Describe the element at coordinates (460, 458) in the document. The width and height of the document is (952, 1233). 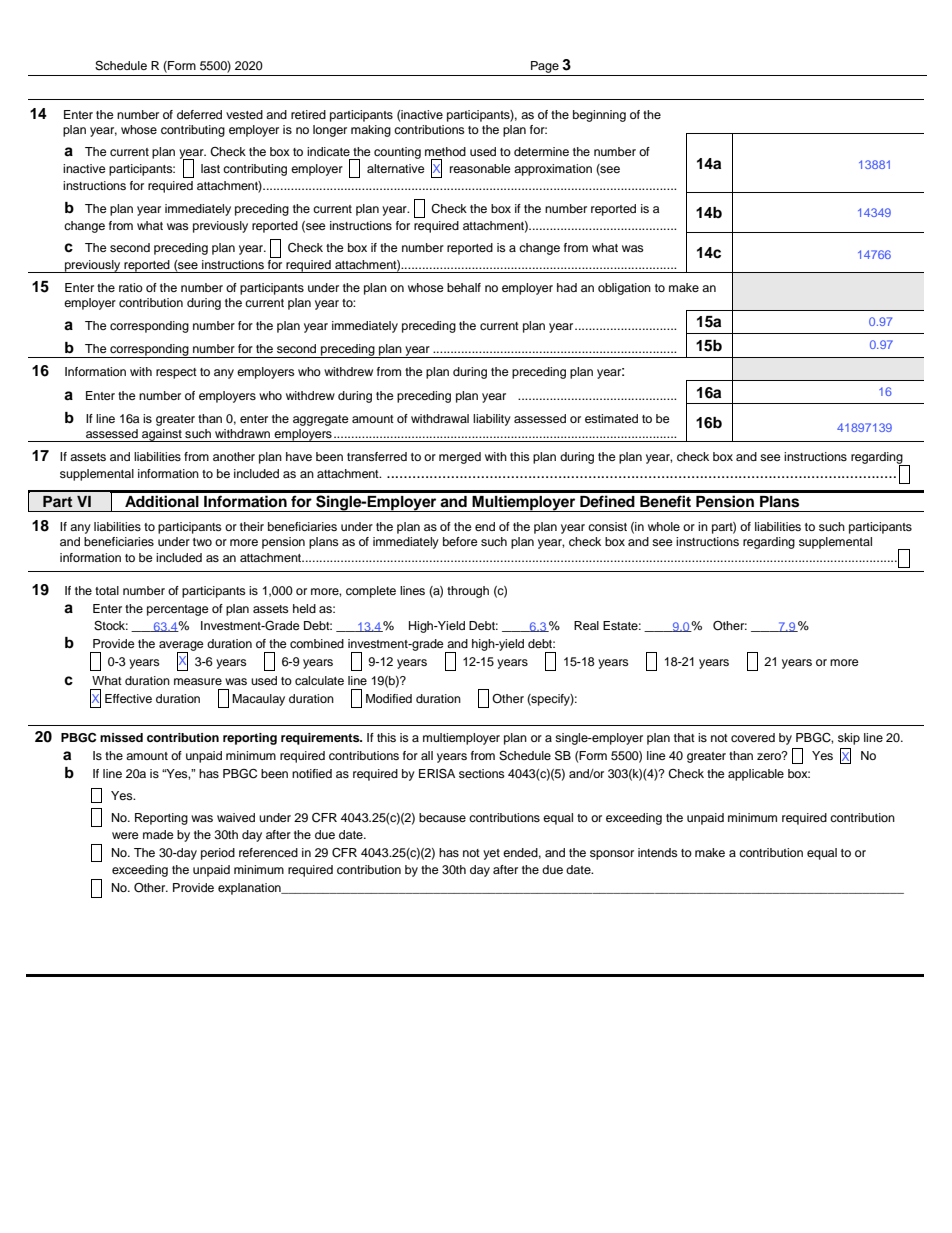
I see `merged` at that location.
